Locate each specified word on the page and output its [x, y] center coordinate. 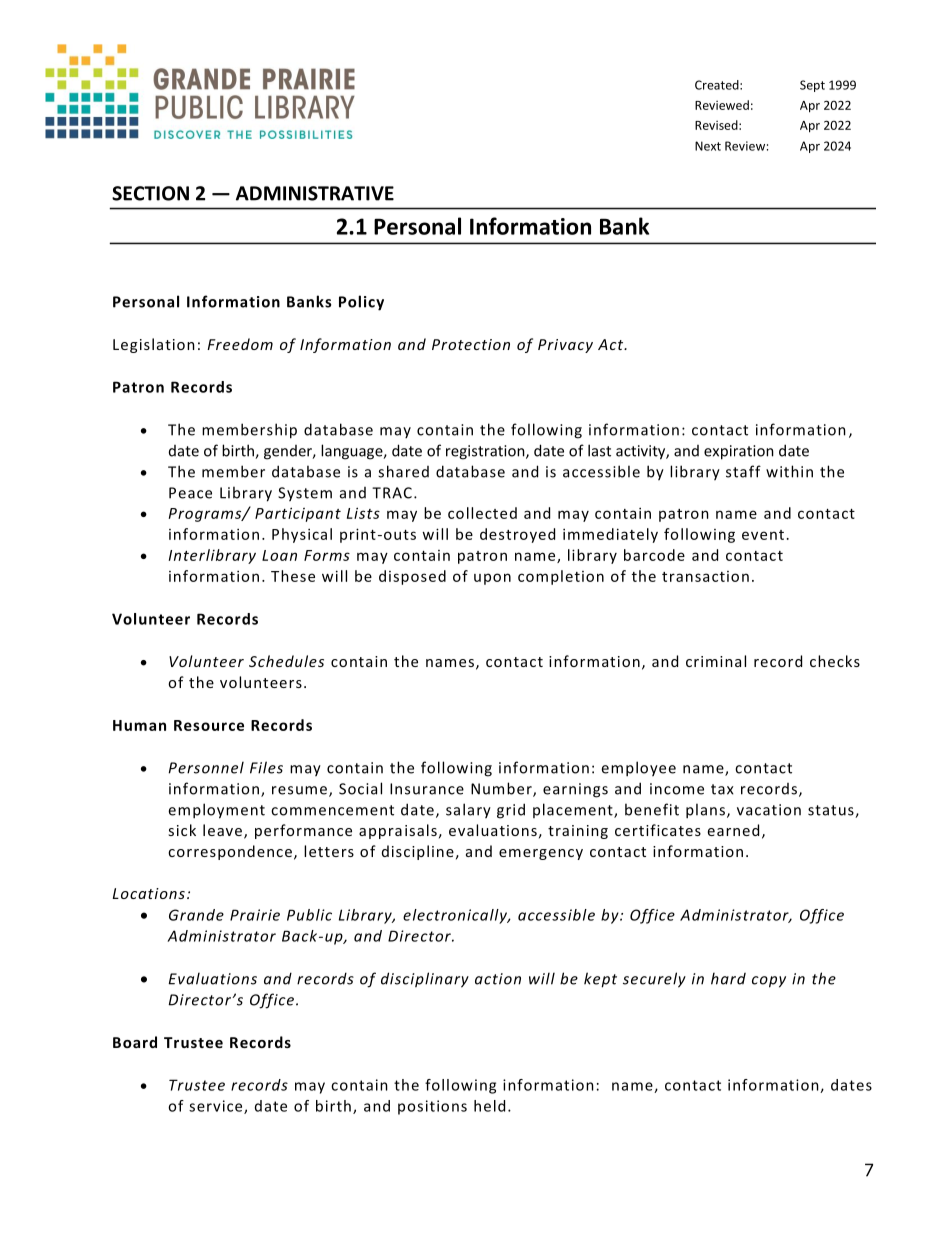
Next [708, 146]
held [489, 1106]
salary [468, 811]
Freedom [240, 344]
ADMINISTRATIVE [315, 193]
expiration [739, 452]
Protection [471, 344]
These [293, 576]
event [763, 535]
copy [769, 982]
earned [733, 830]
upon [492, 579]
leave [224, 831]
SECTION [150, 193]
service [217, 1107]
